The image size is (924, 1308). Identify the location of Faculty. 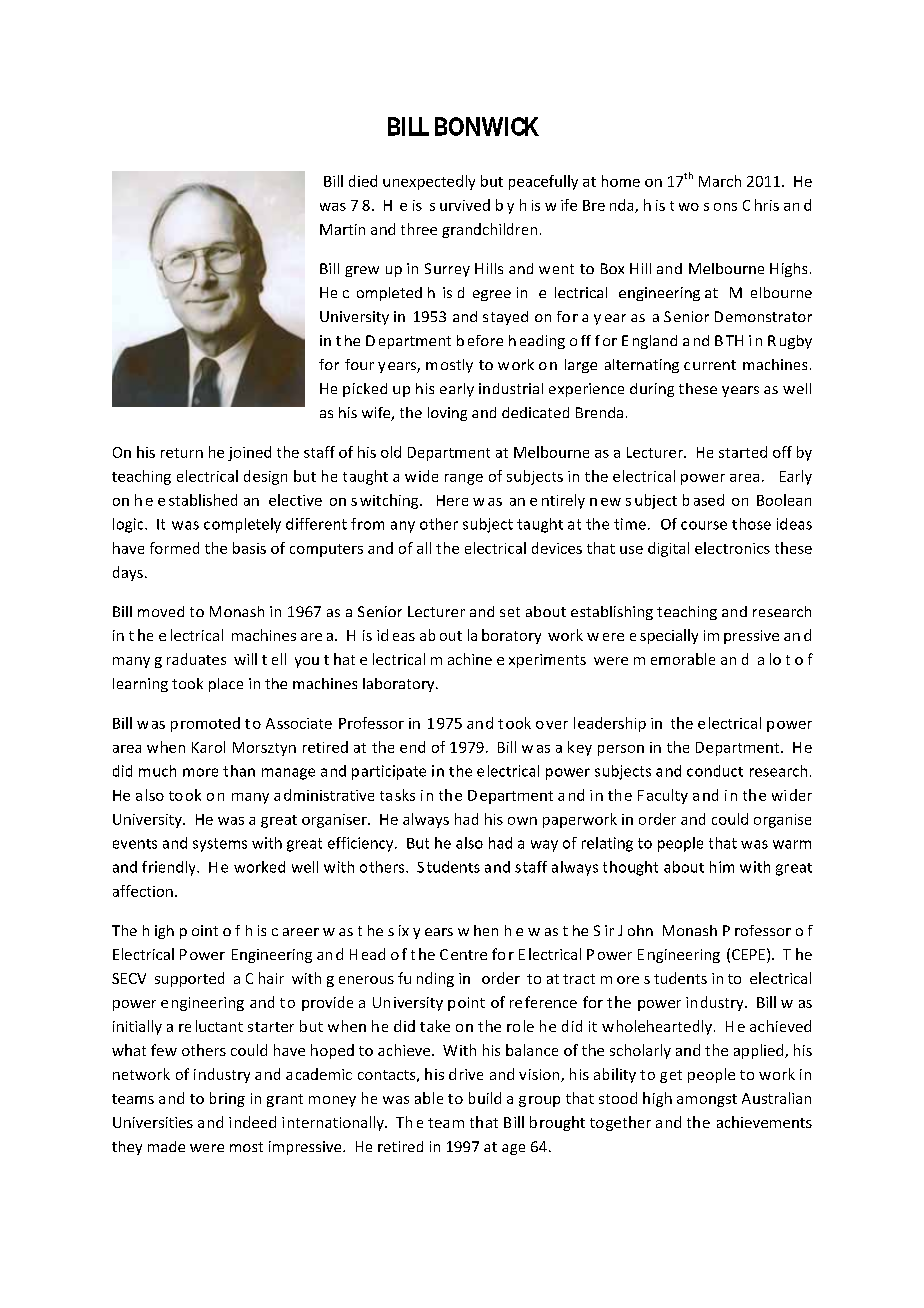
(663, 796).
